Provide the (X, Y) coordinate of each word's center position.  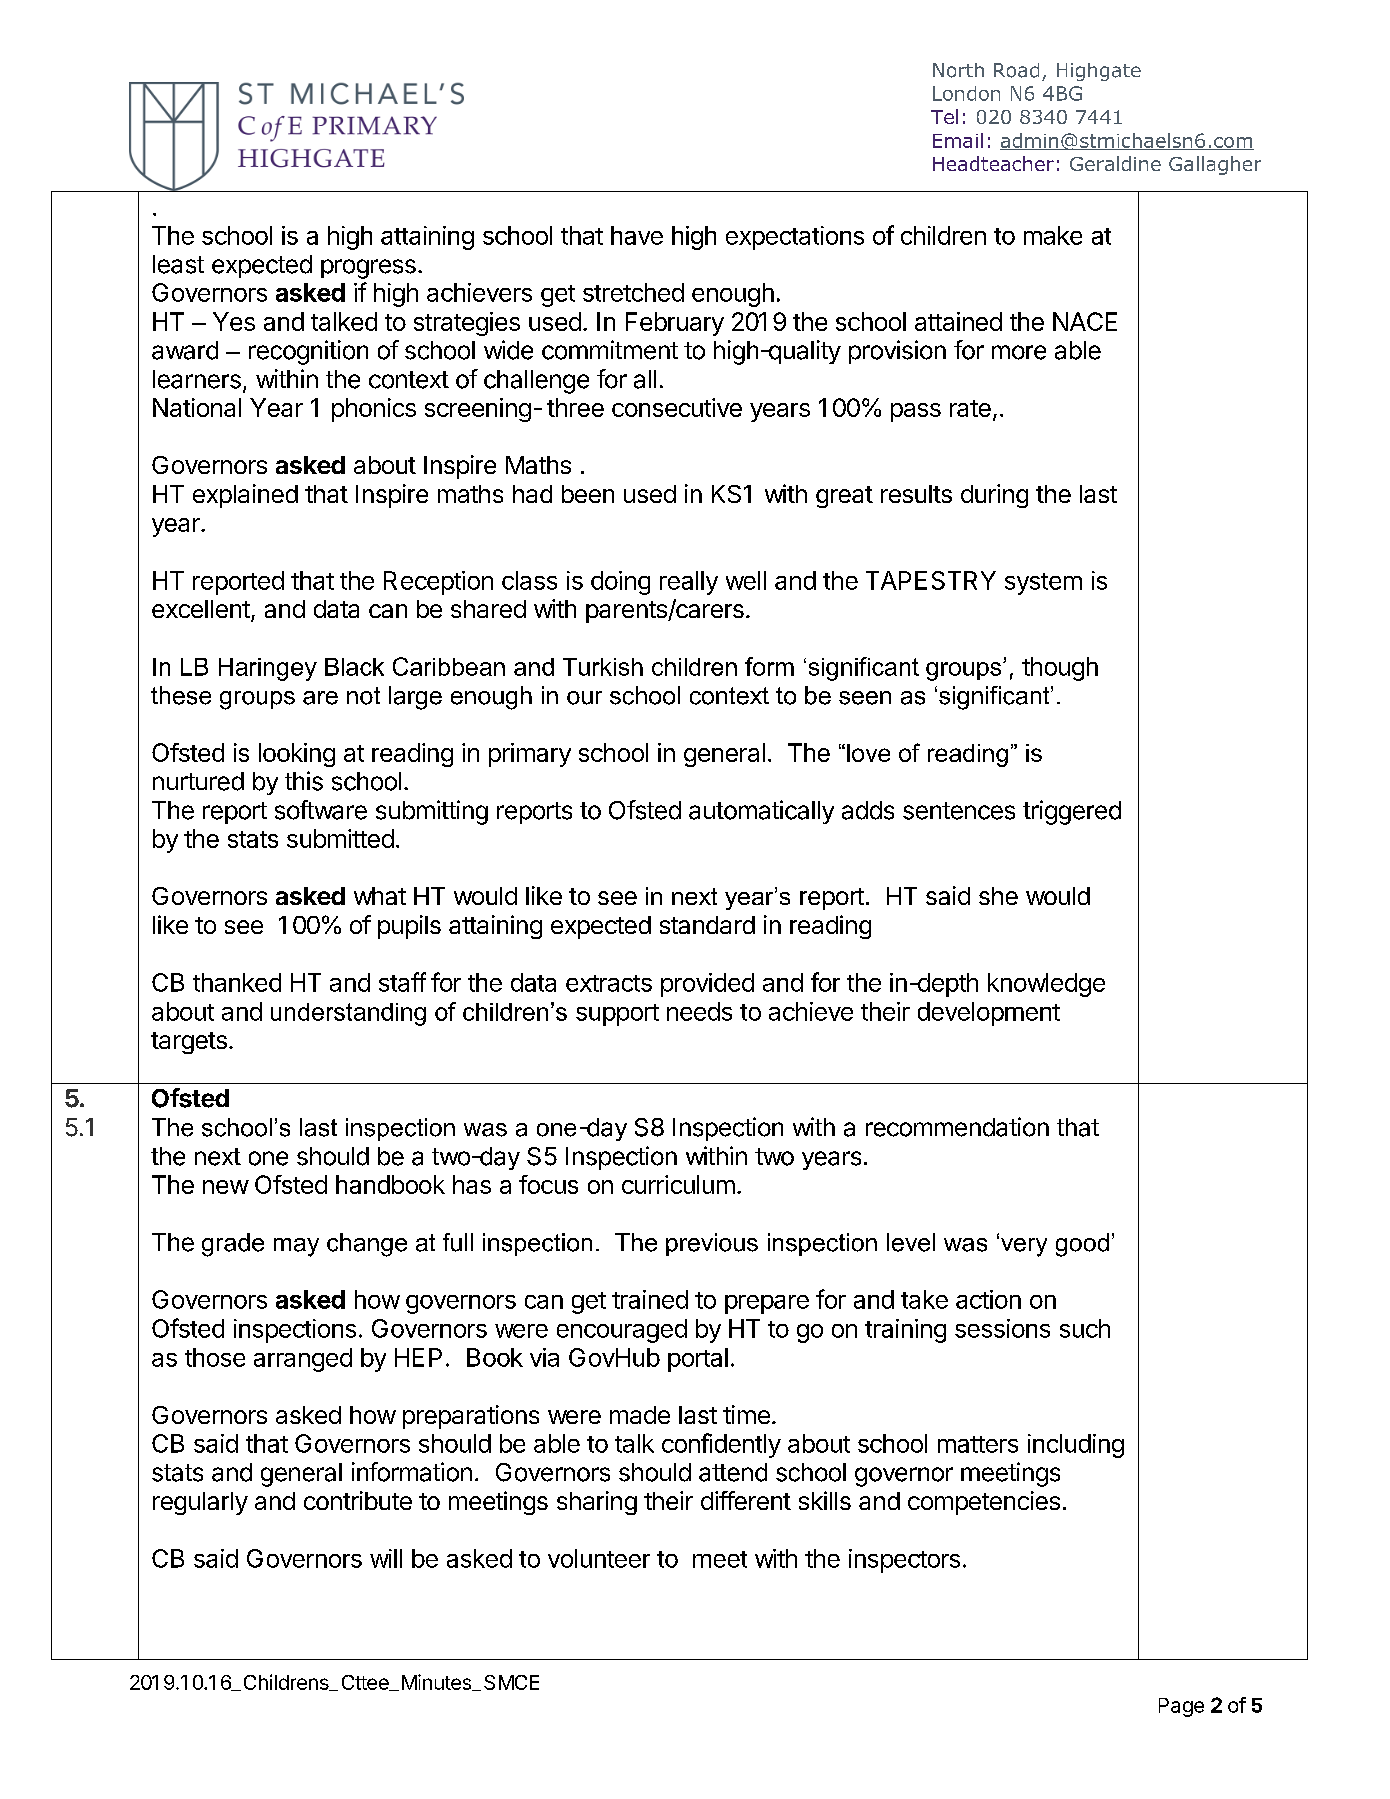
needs (699, 1011)
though (1060, 669)
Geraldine (1115, 163)
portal (698, 1360)
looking (297, 755)
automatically (761, 812)
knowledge (1046, 985)
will (386, 1558)
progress (368, 269)
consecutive (677, 407)
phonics (374, 410)
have (637, 235)
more (1019, 352)
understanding (348, 1014)
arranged (303, 1360)
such (1085, 1328)
